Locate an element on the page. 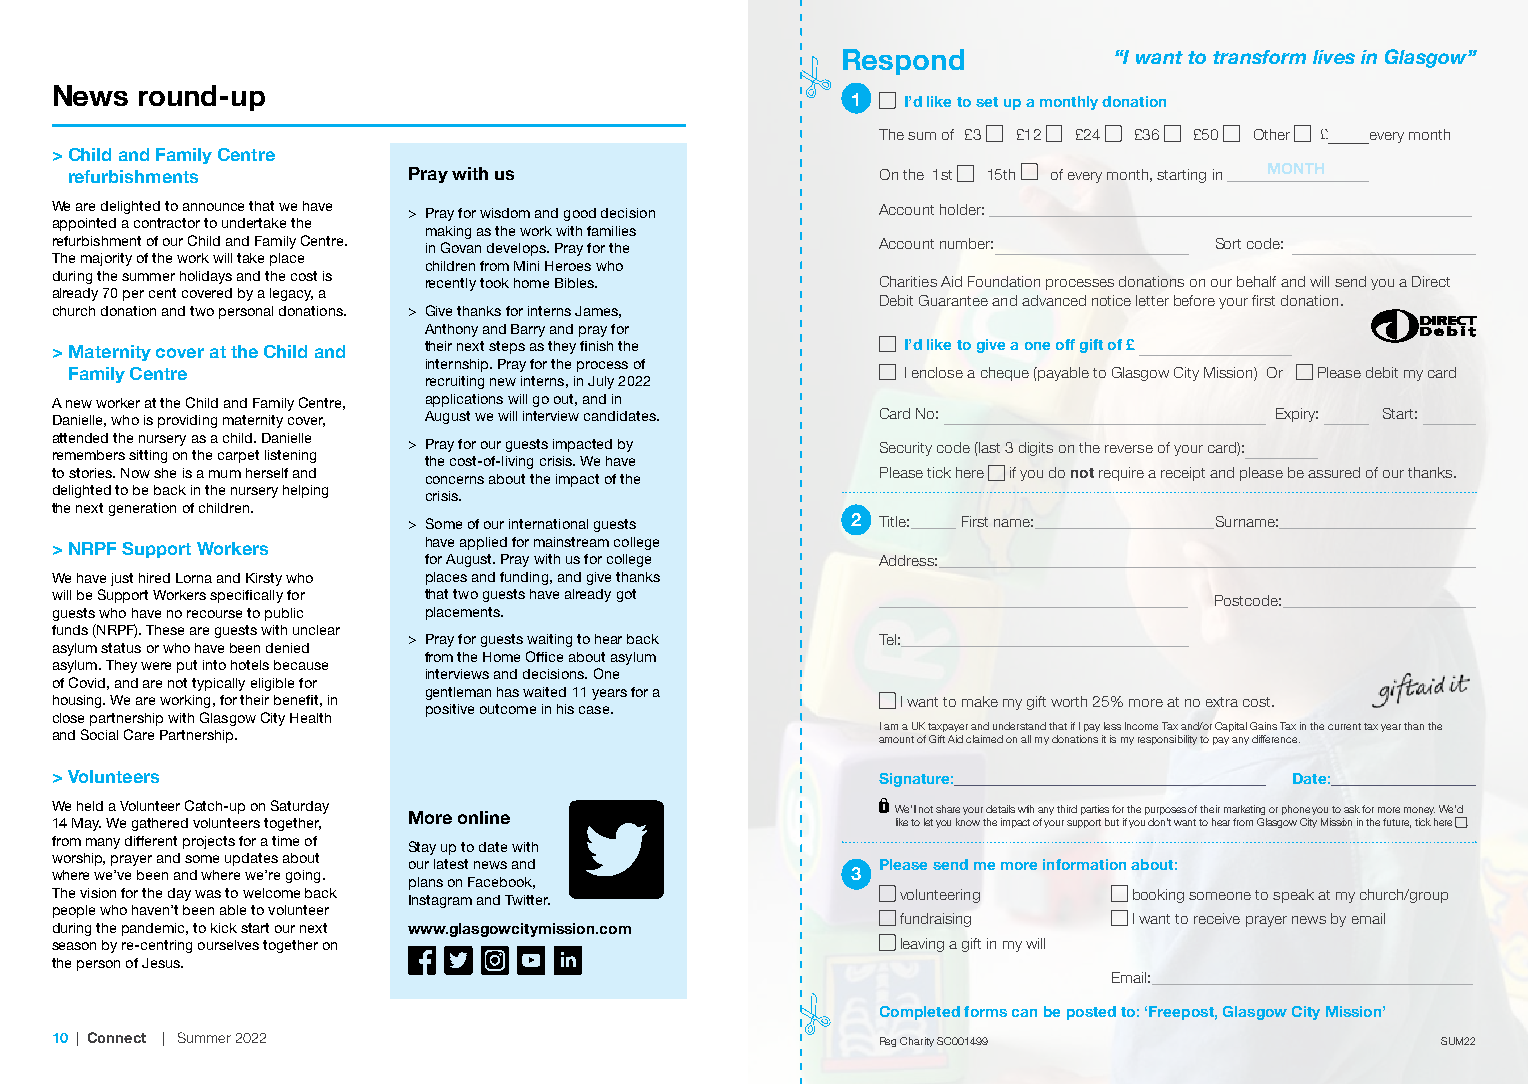 Image resolution: width=1528 pixels, height=1084 pixels. announce is located at coordinates (213, 207).
